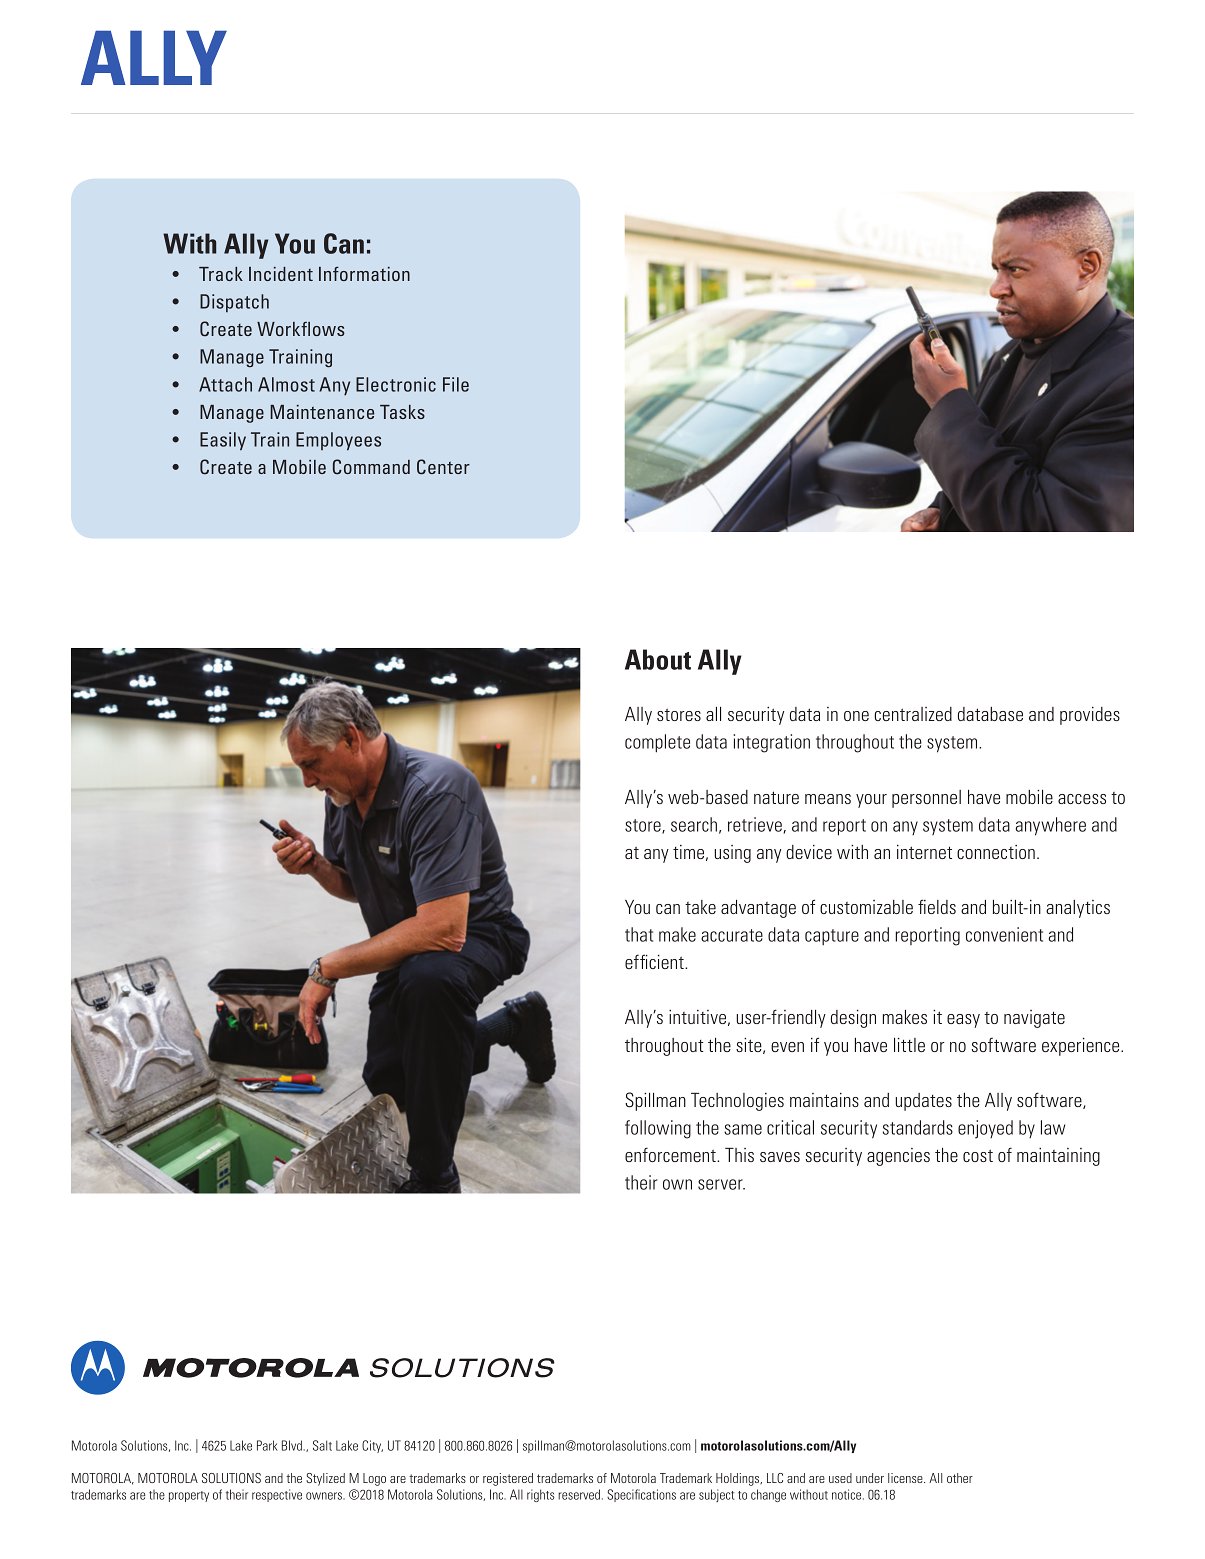  Describe the element at coordinates (292, 1445) in the screenshot. I see `Blvd` at that location.
